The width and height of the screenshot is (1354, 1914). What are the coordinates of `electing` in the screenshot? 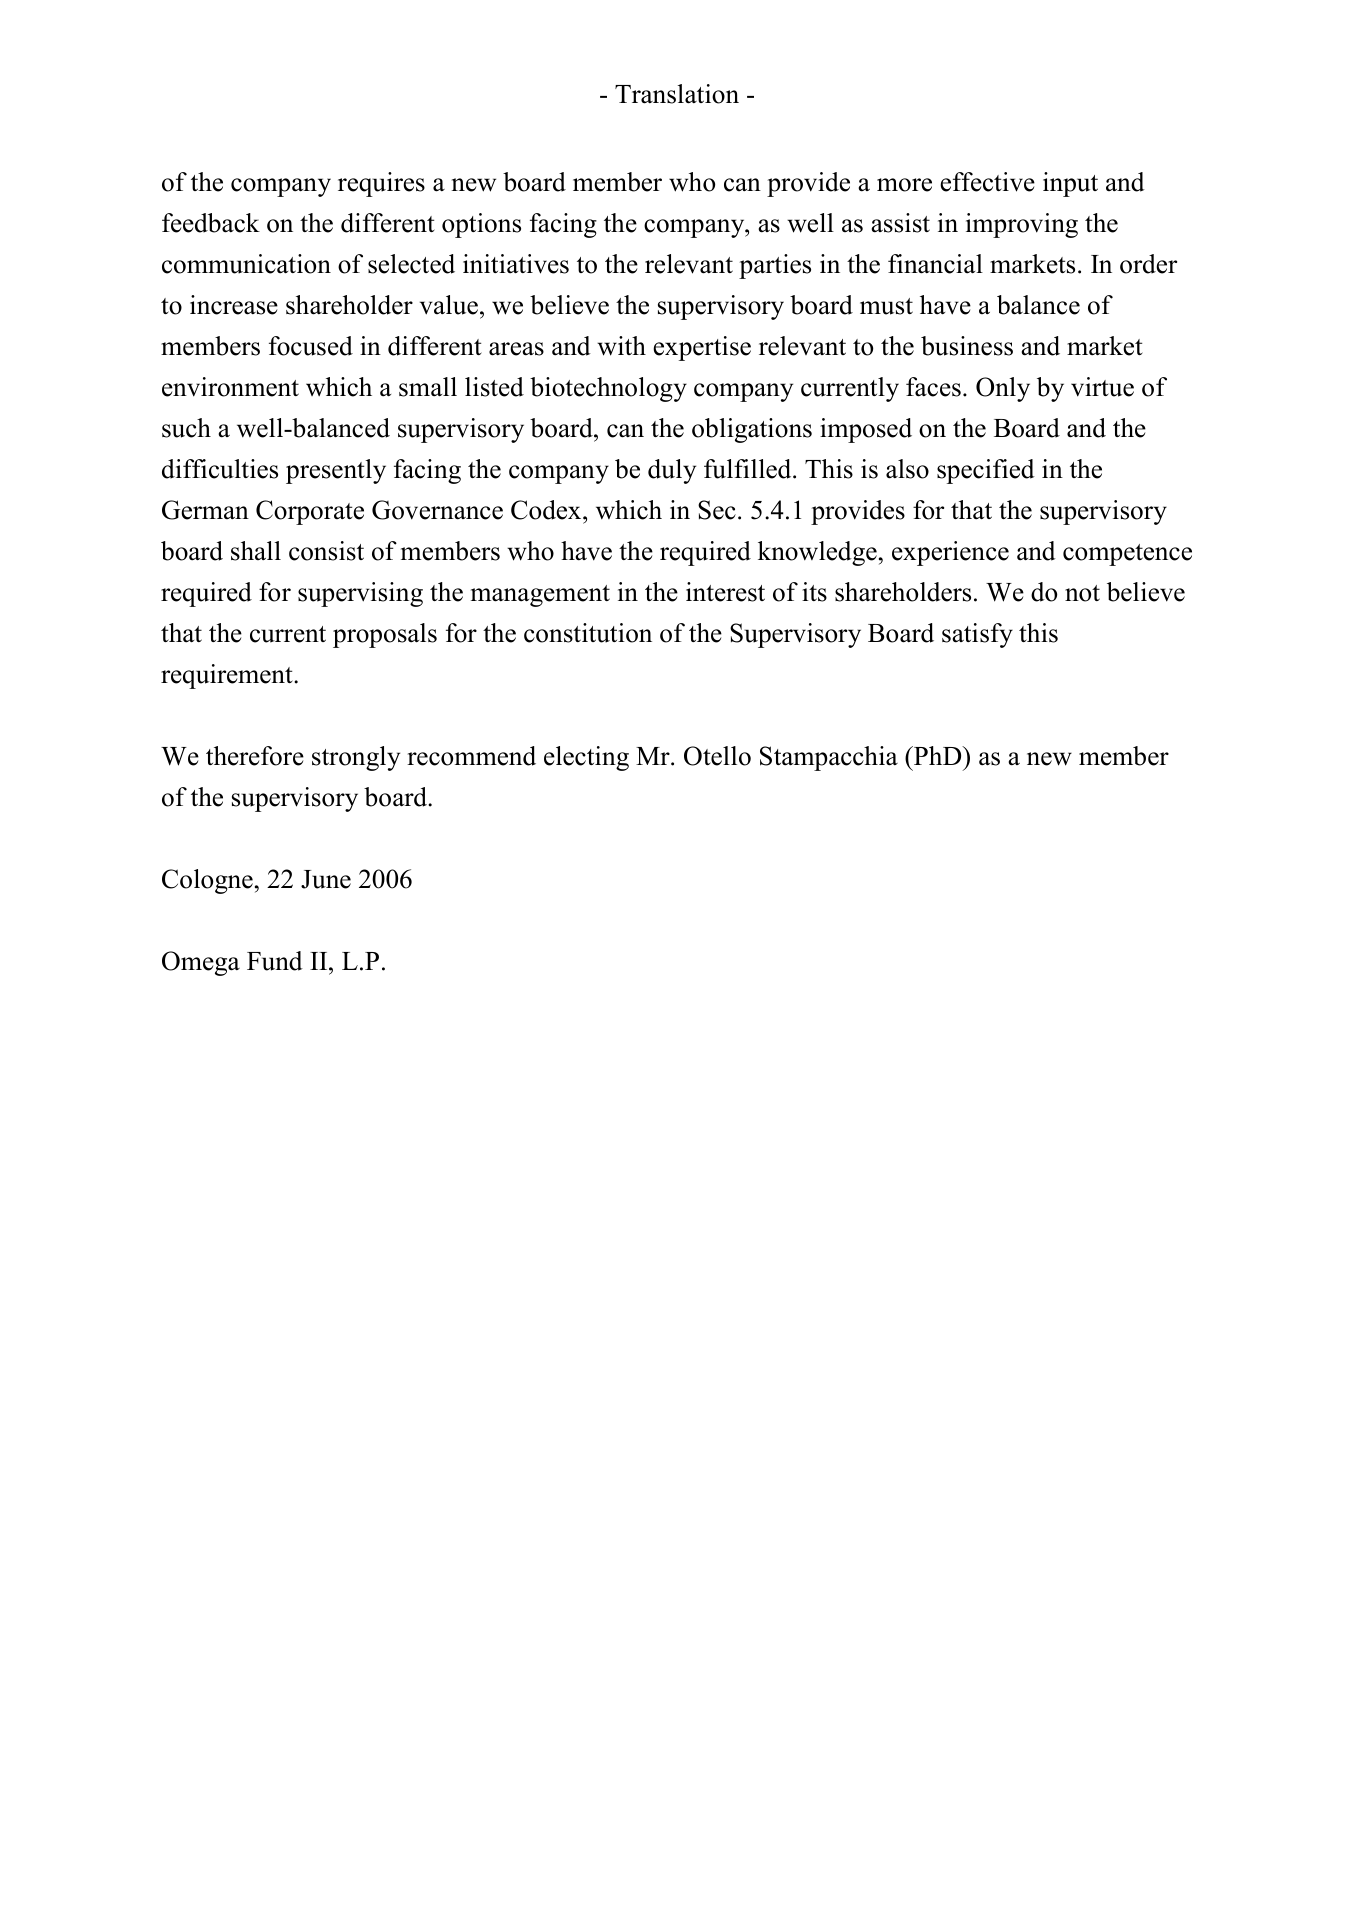 It's located at (586, 758).
